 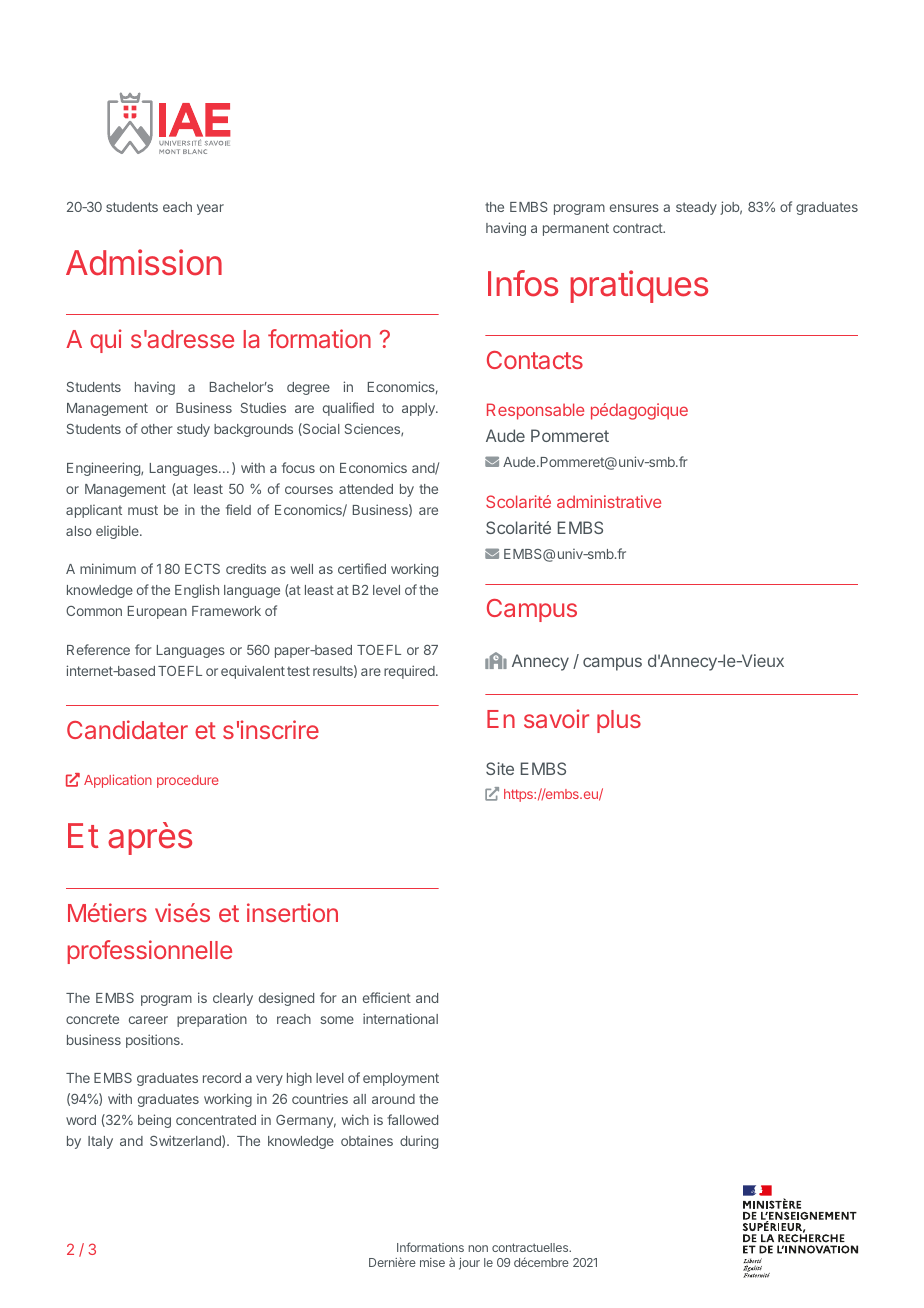 What do you see at coordinates (144, 262) in the page?
I see `Admission` at bounding box center [144, 262].
